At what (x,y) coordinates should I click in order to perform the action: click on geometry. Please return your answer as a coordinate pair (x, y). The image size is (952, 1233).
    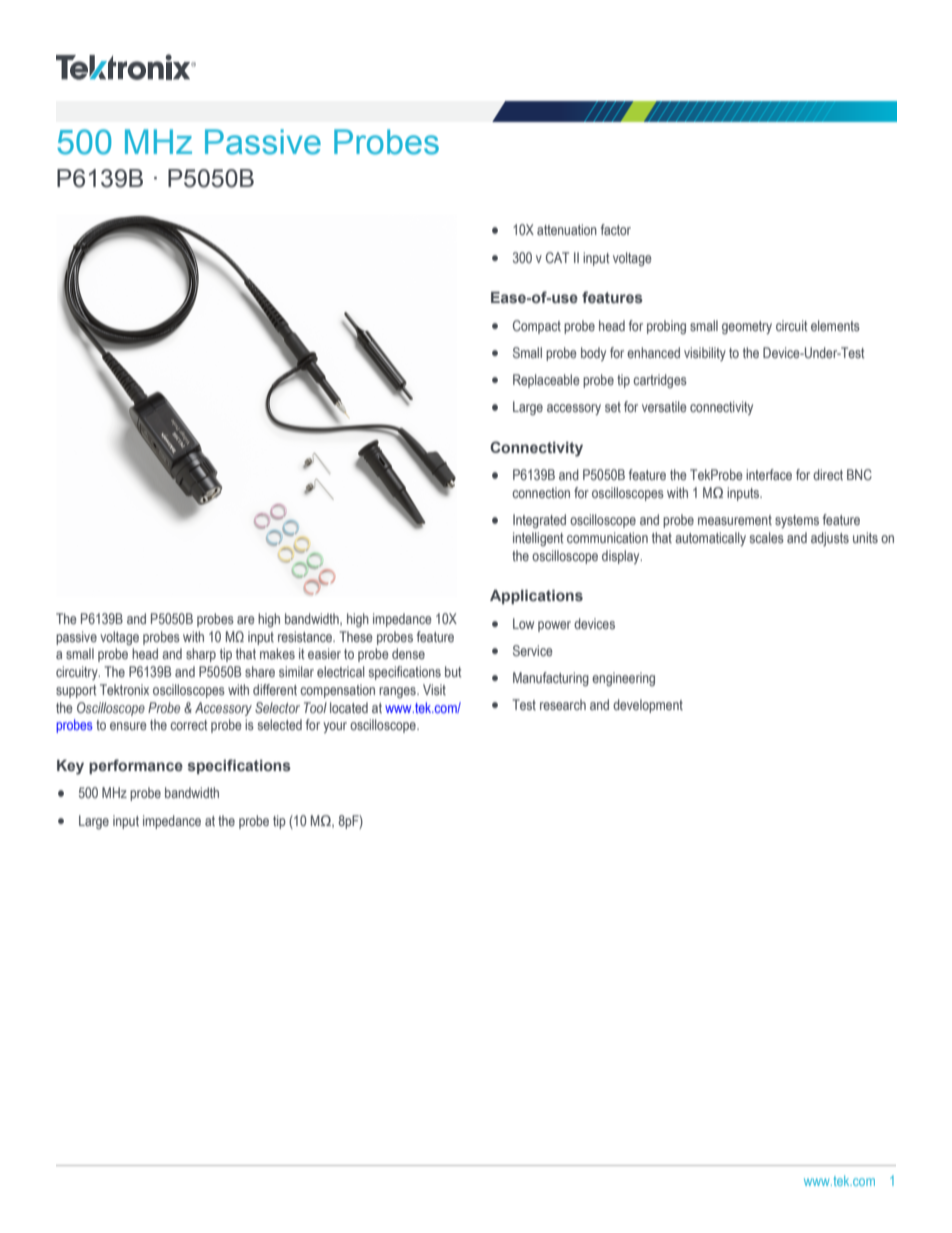
    Looking at the image, I should click on (747, 327).
